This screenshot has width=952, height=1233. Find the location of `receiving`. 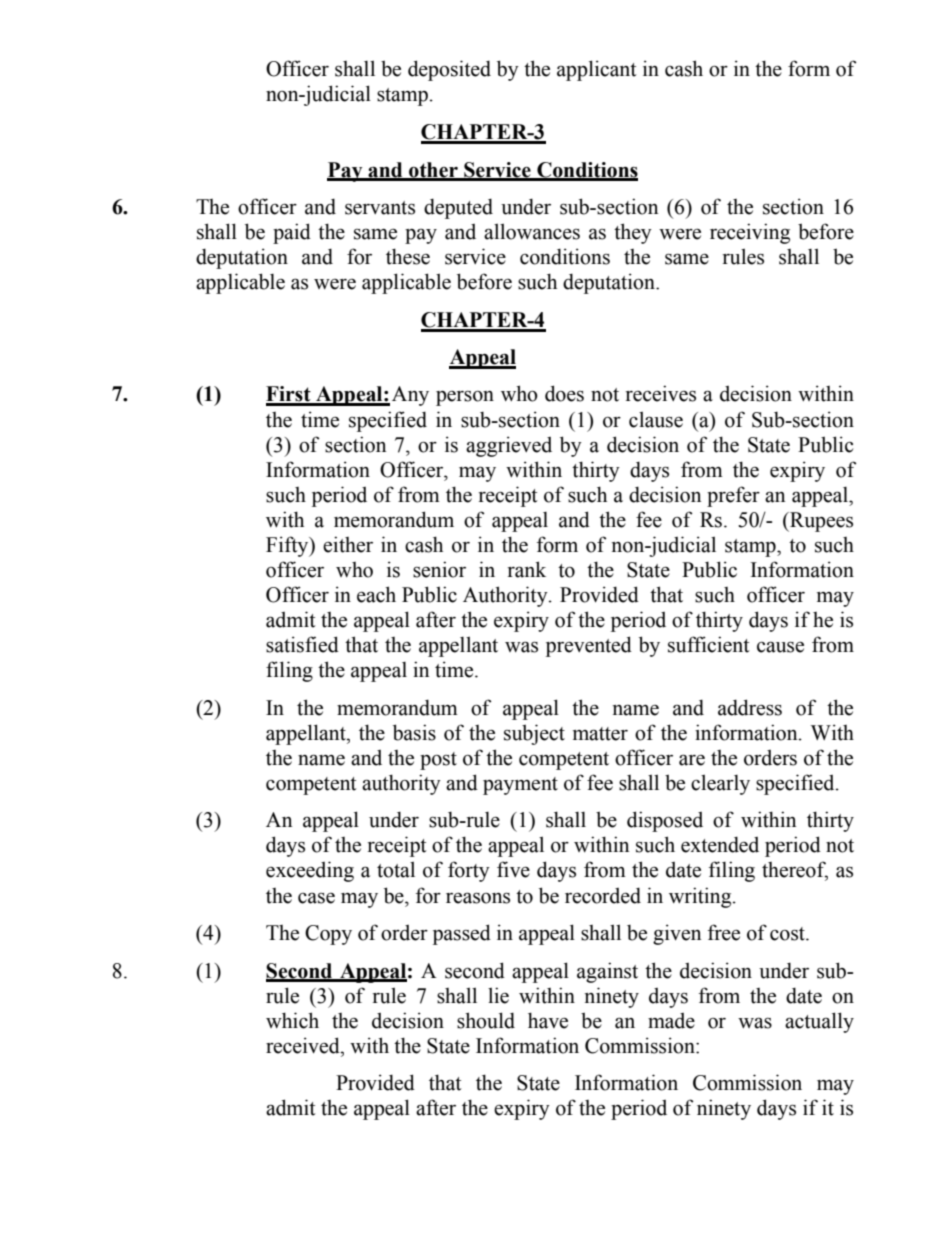

receiving is located at coordinates (750, 233).
